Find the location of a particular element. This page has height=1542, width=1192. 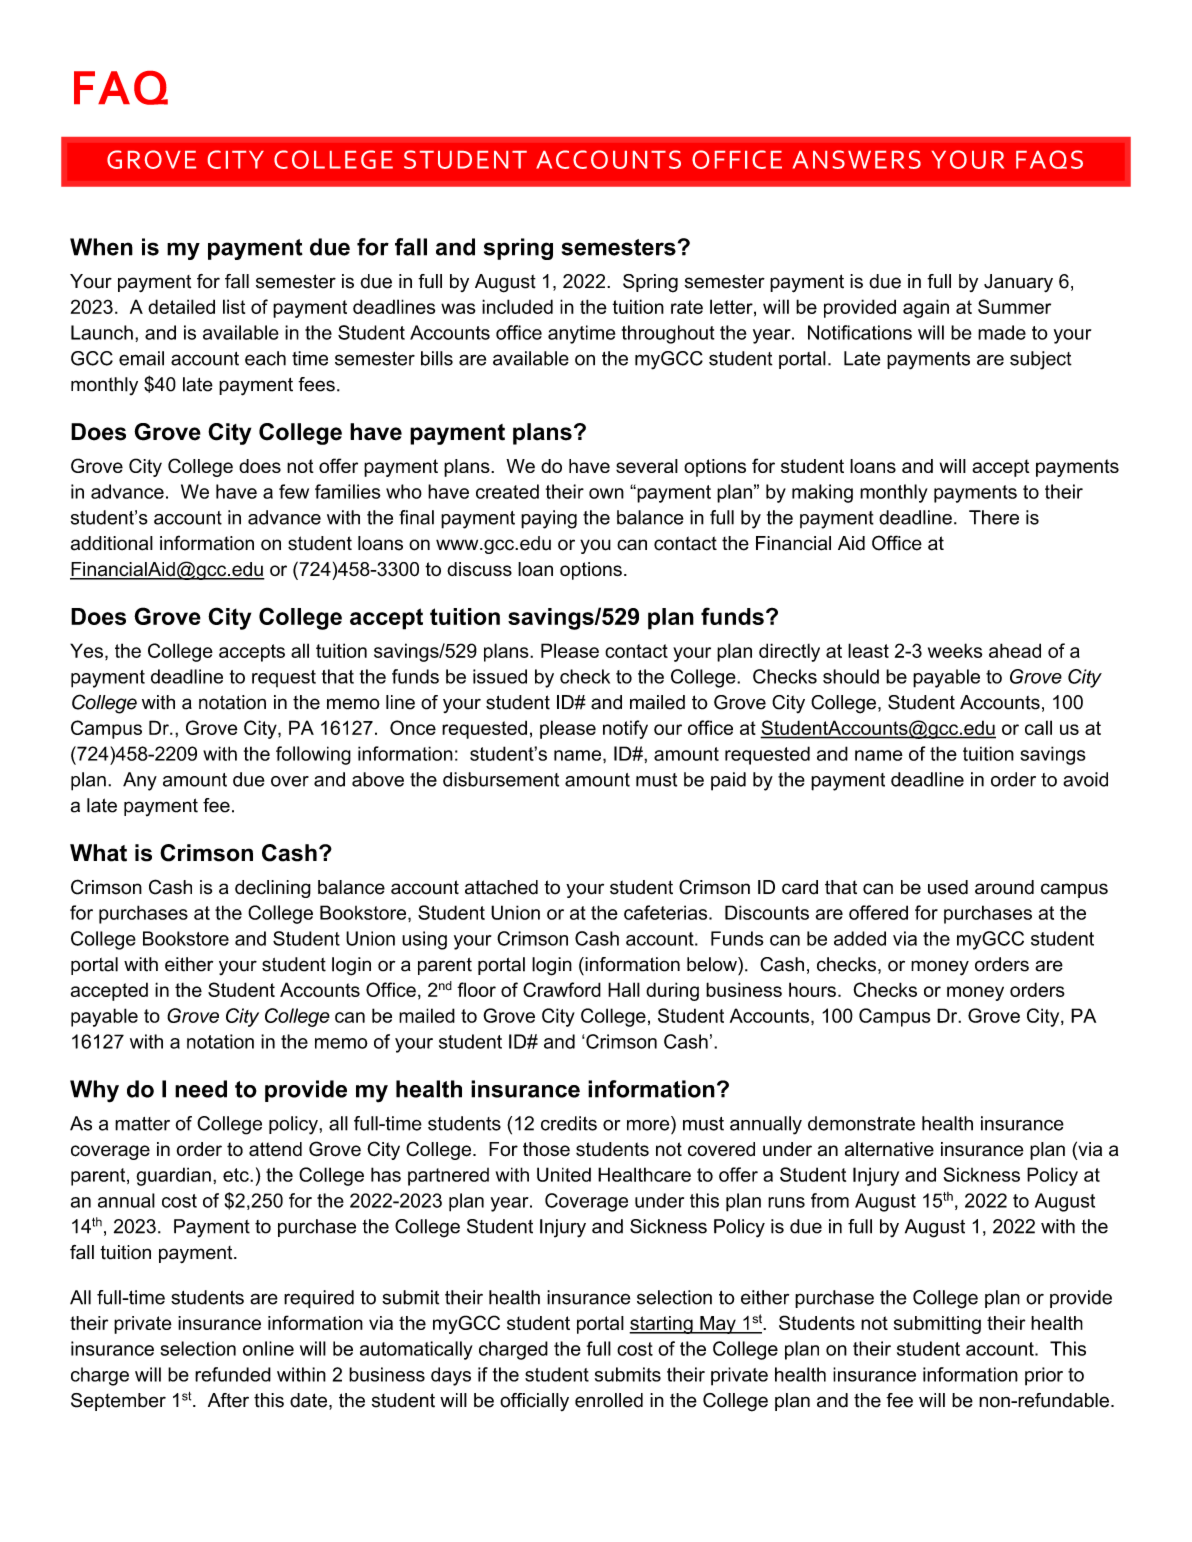

additional is located at coordinates (112, 543).
